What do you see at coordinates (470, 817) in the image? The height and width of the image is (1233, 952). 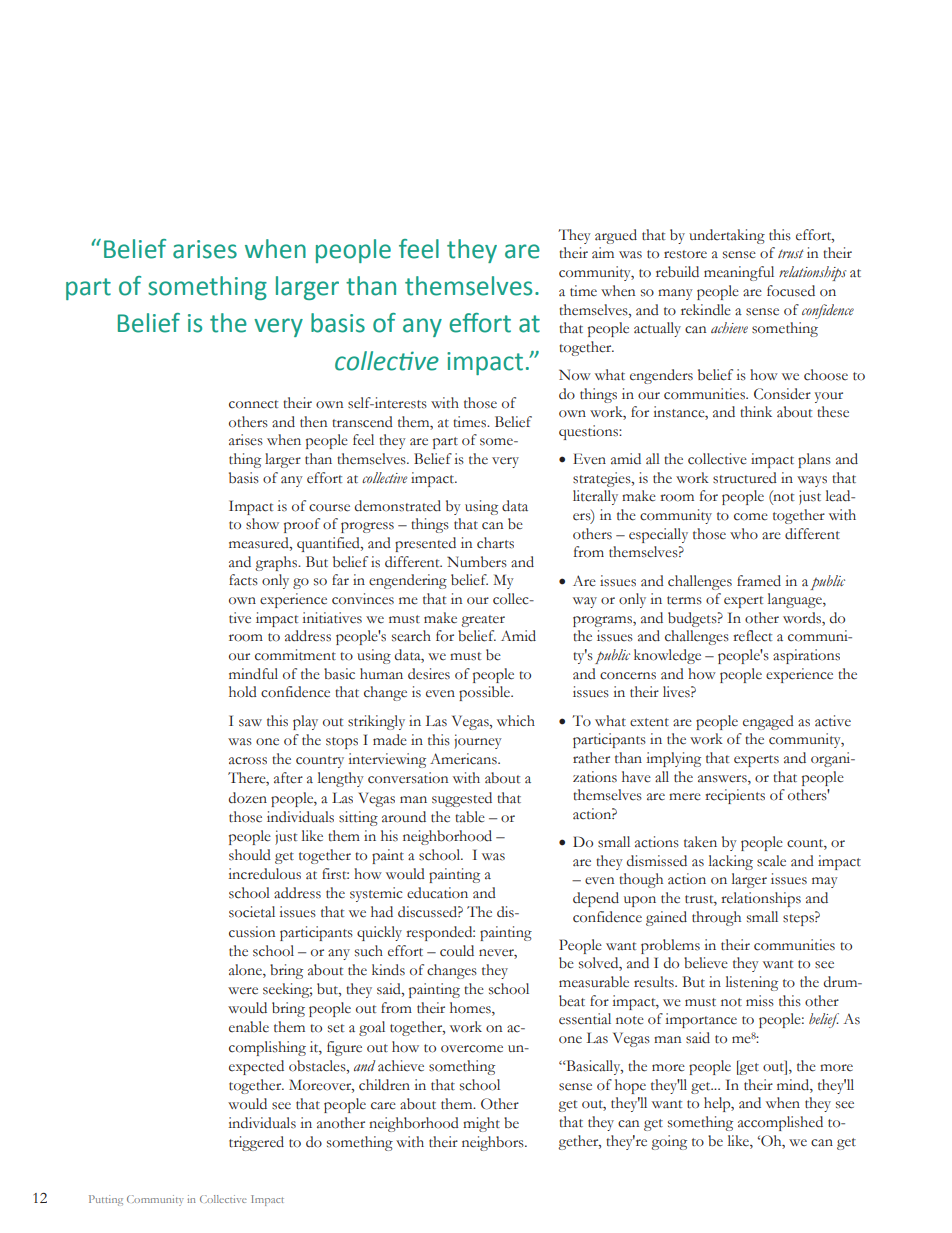 I see `table` at bounding box center [470, 817].
